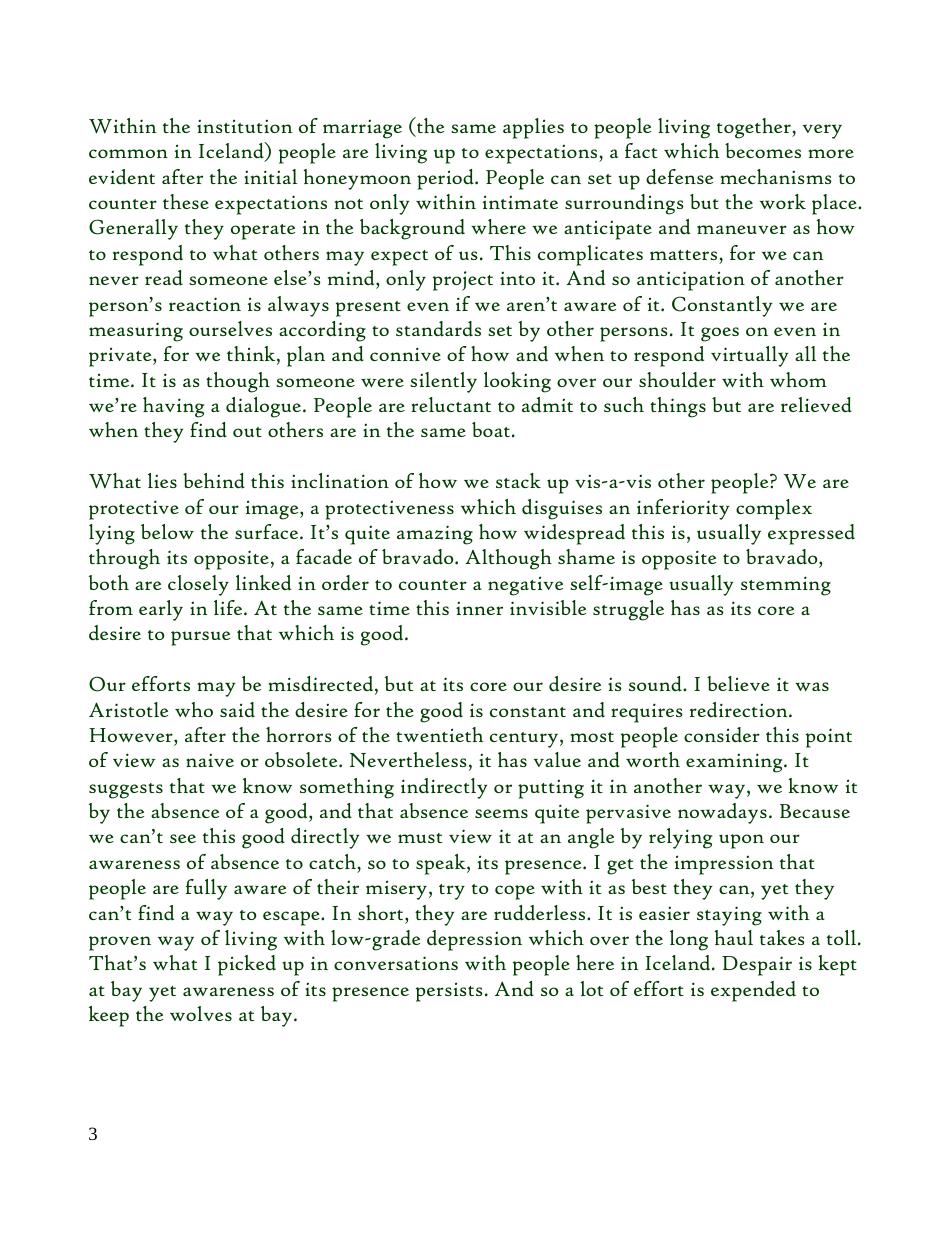 The width and height of the page is (952, 1233). I want to click on period, so click(446, 179).
